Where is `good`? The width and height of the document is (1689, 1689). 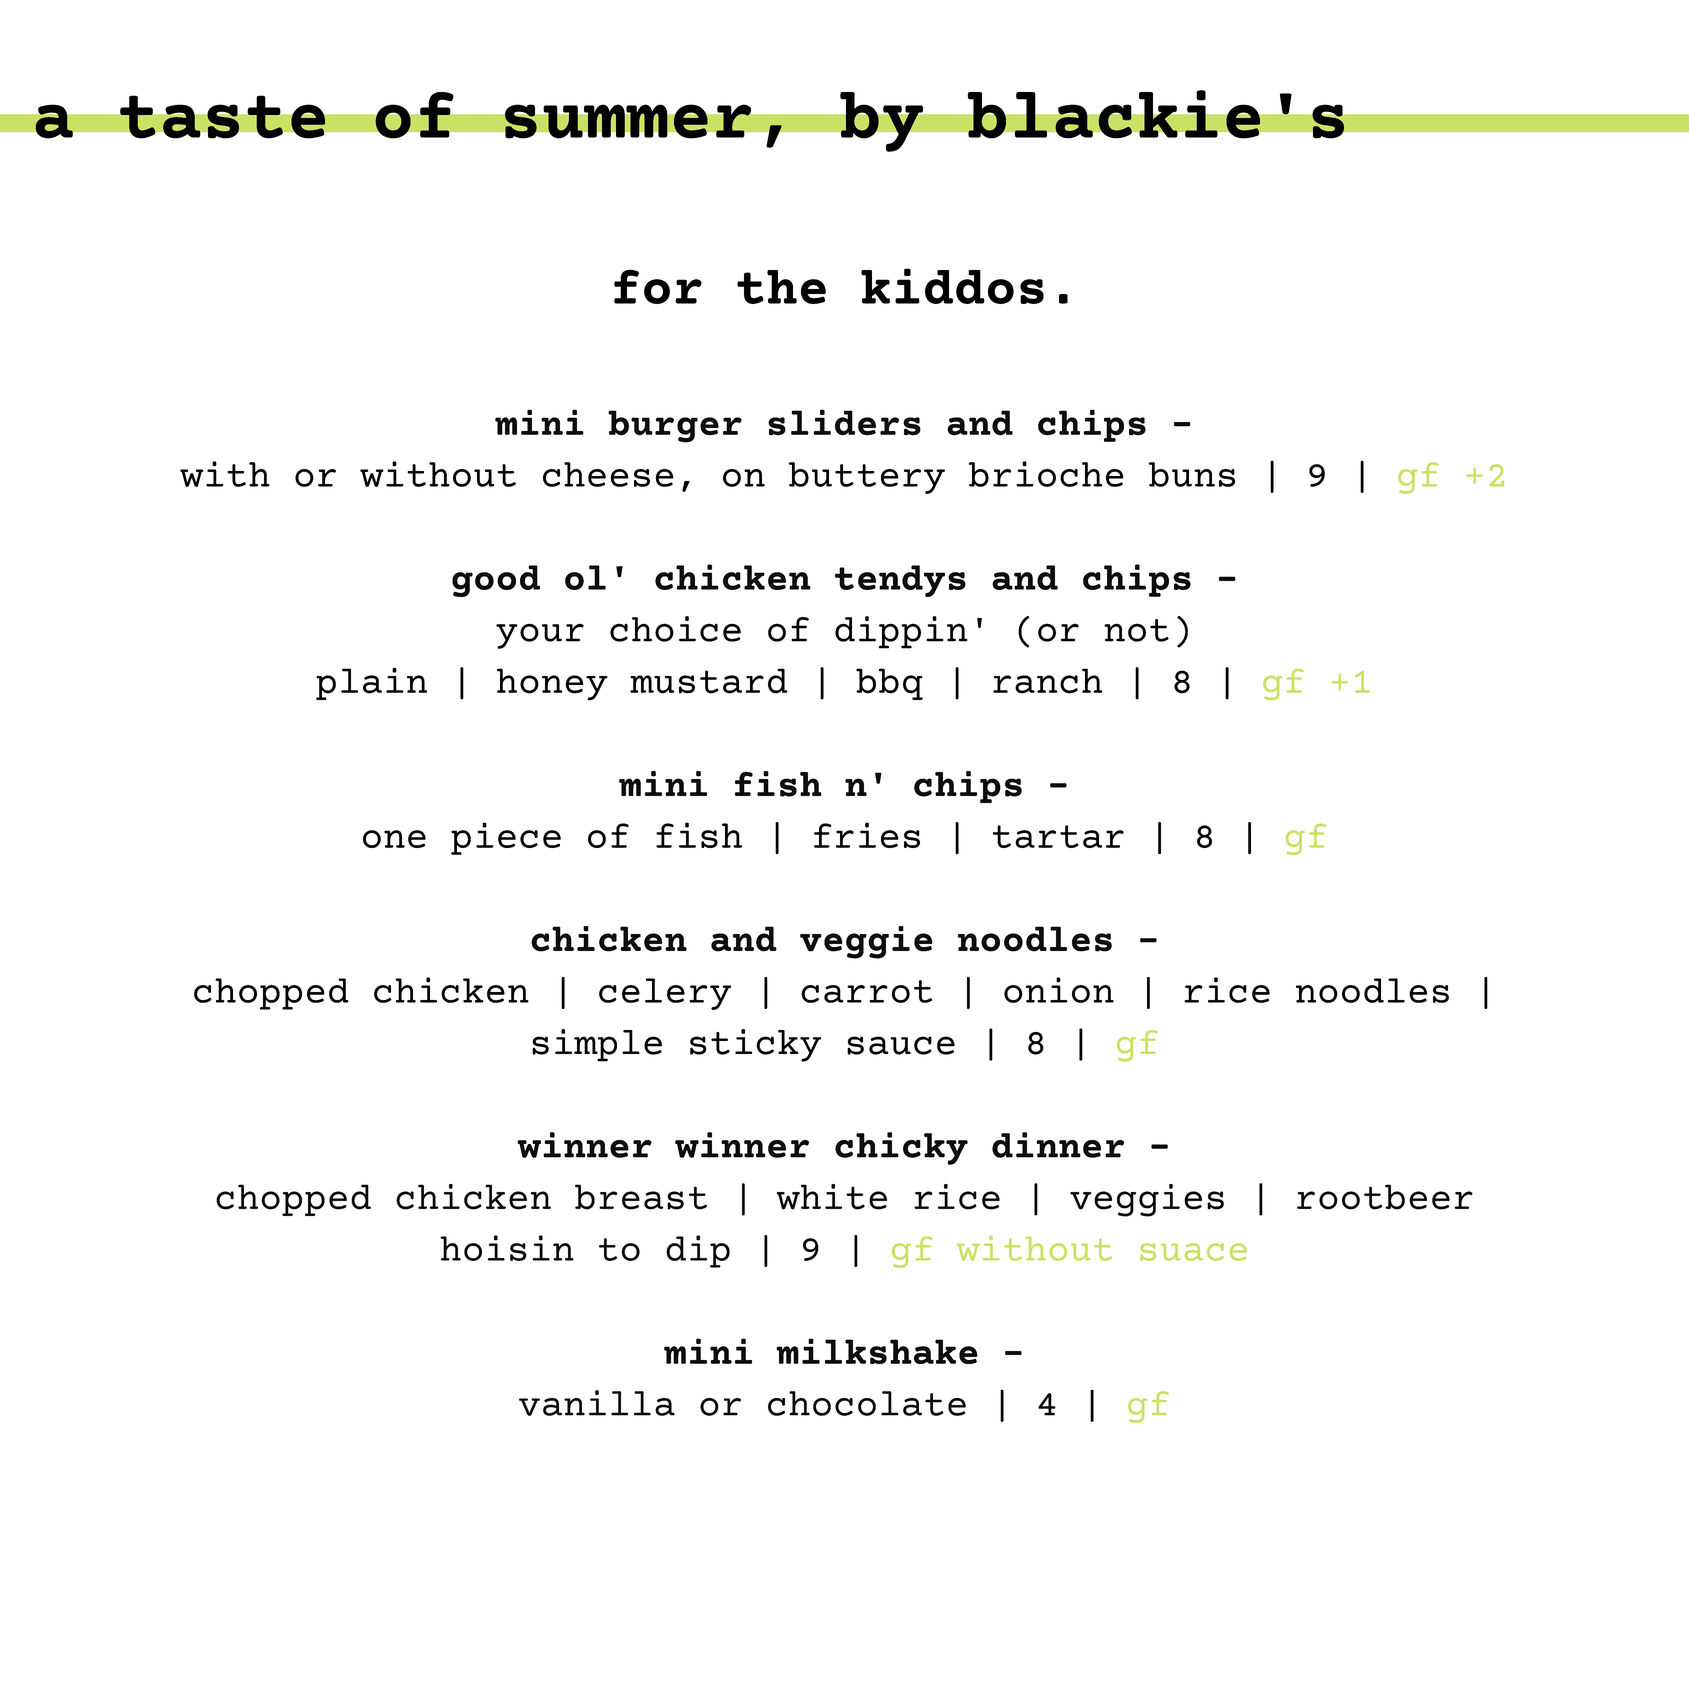 good is located at coordinates (496, 581).
